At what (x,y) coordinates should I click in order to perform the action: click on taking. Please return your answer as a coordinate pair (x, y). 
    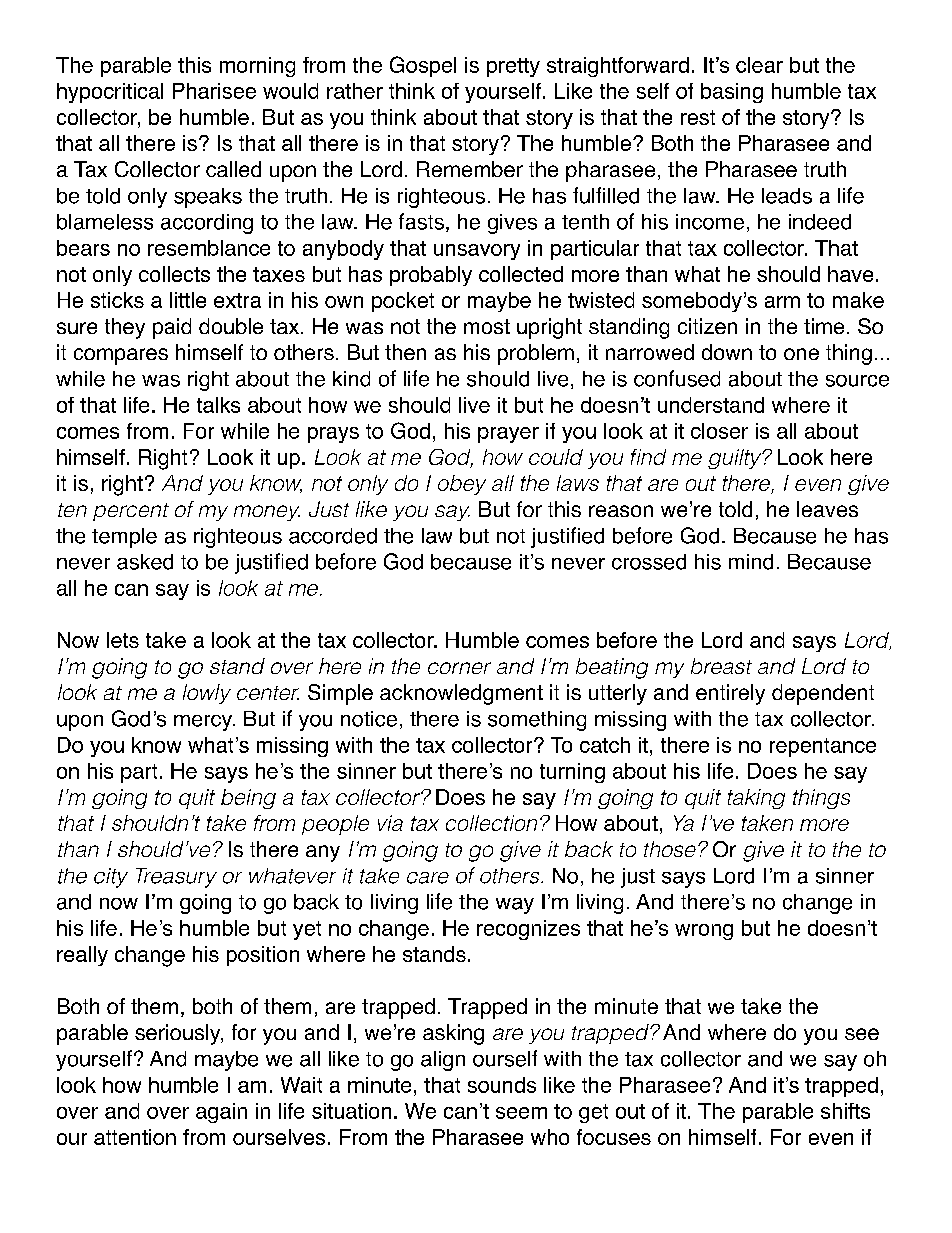
    Looking at the image, I should click on (756, 799).
